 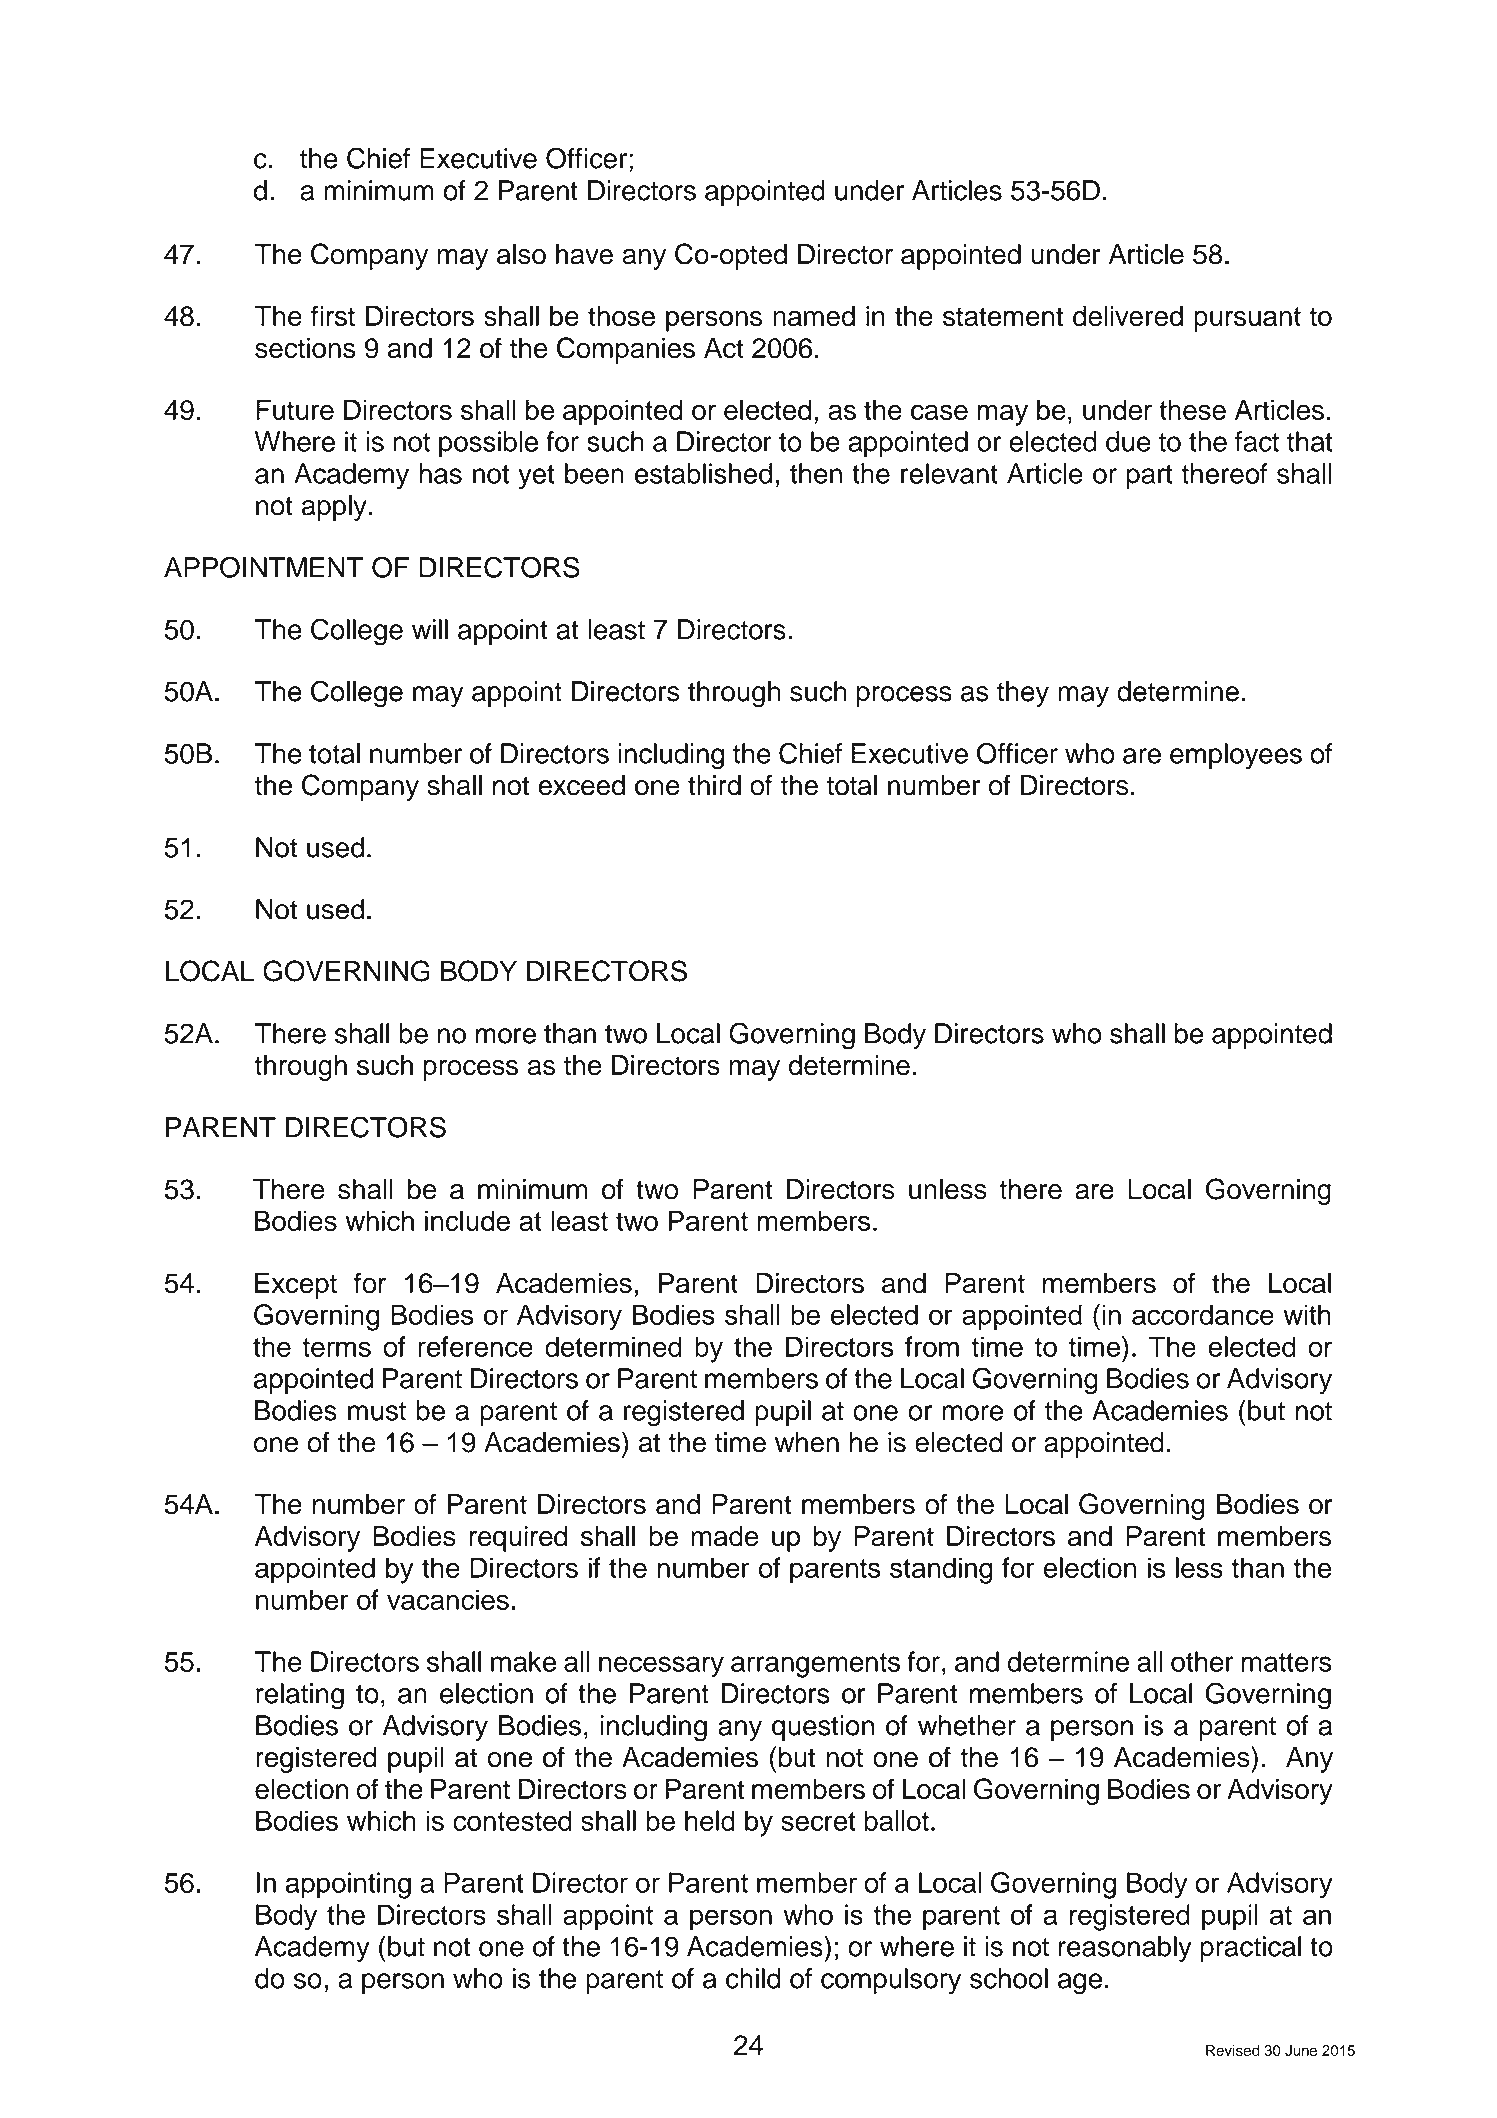 What do you see at coordinates (714, 785) in the page?
I see `third` at bounding box center [714, 785].
